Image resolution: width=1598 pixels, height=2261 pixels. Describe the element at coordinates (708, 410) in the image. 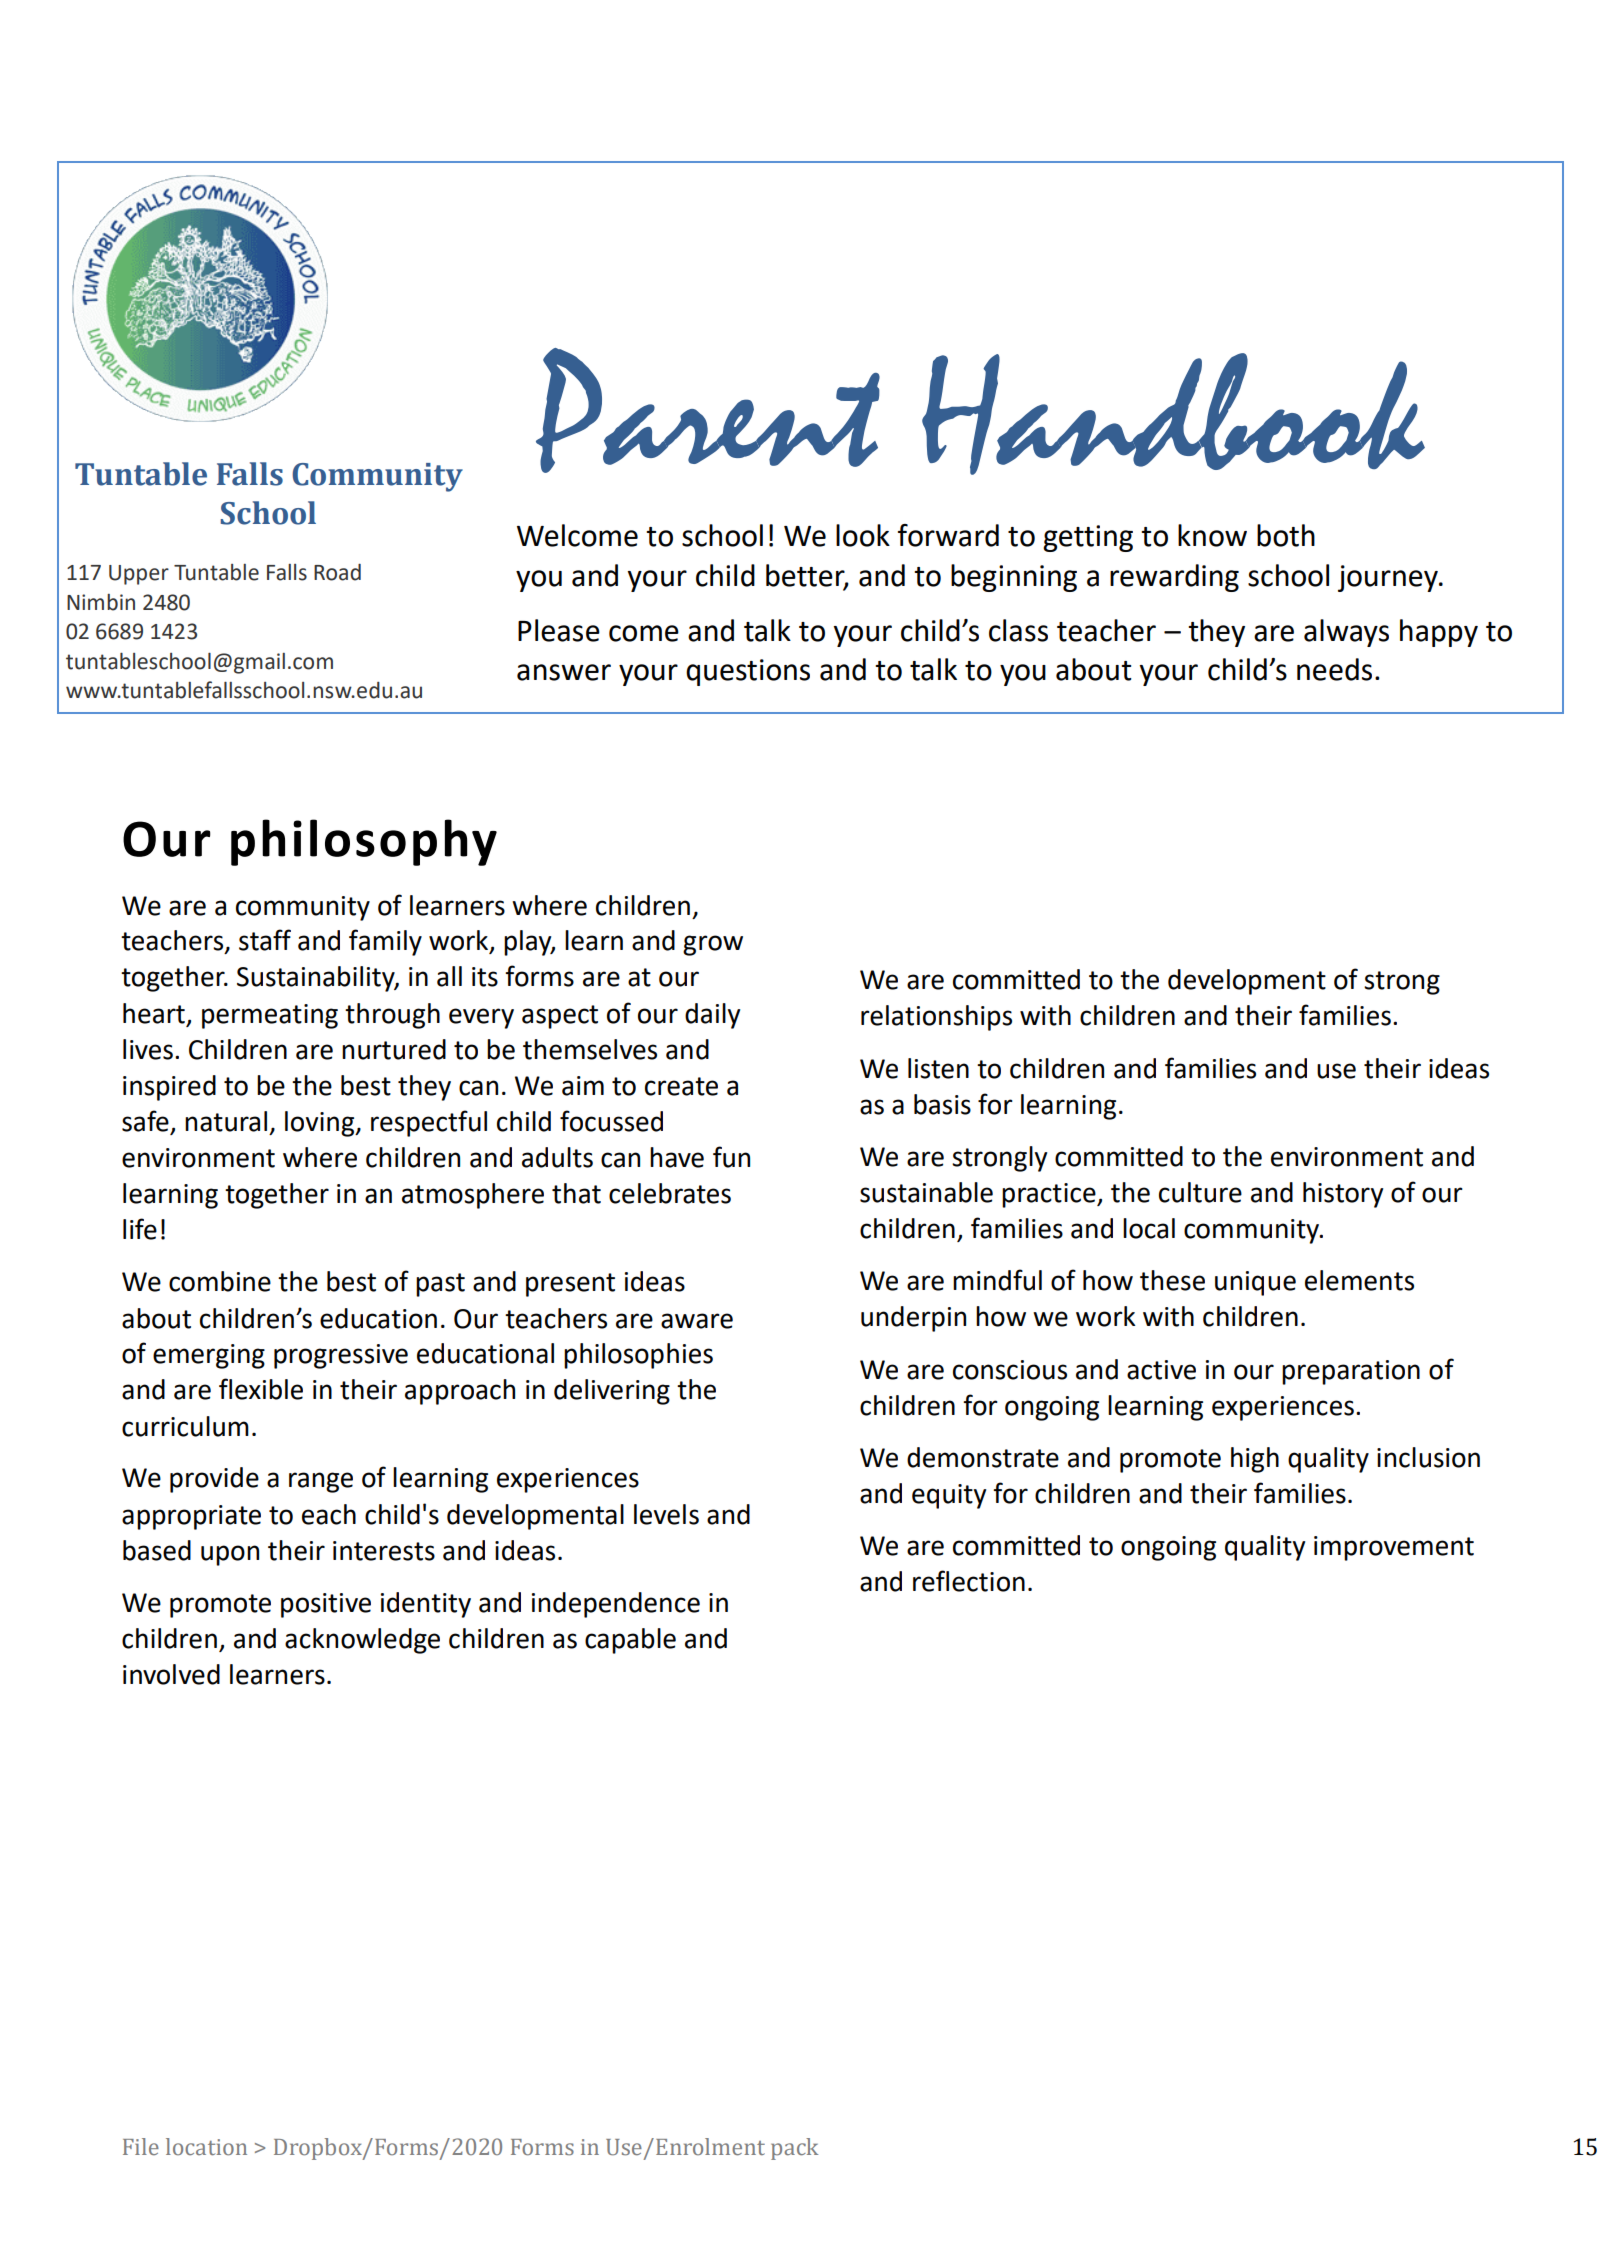

I see `Parent` at that location.
